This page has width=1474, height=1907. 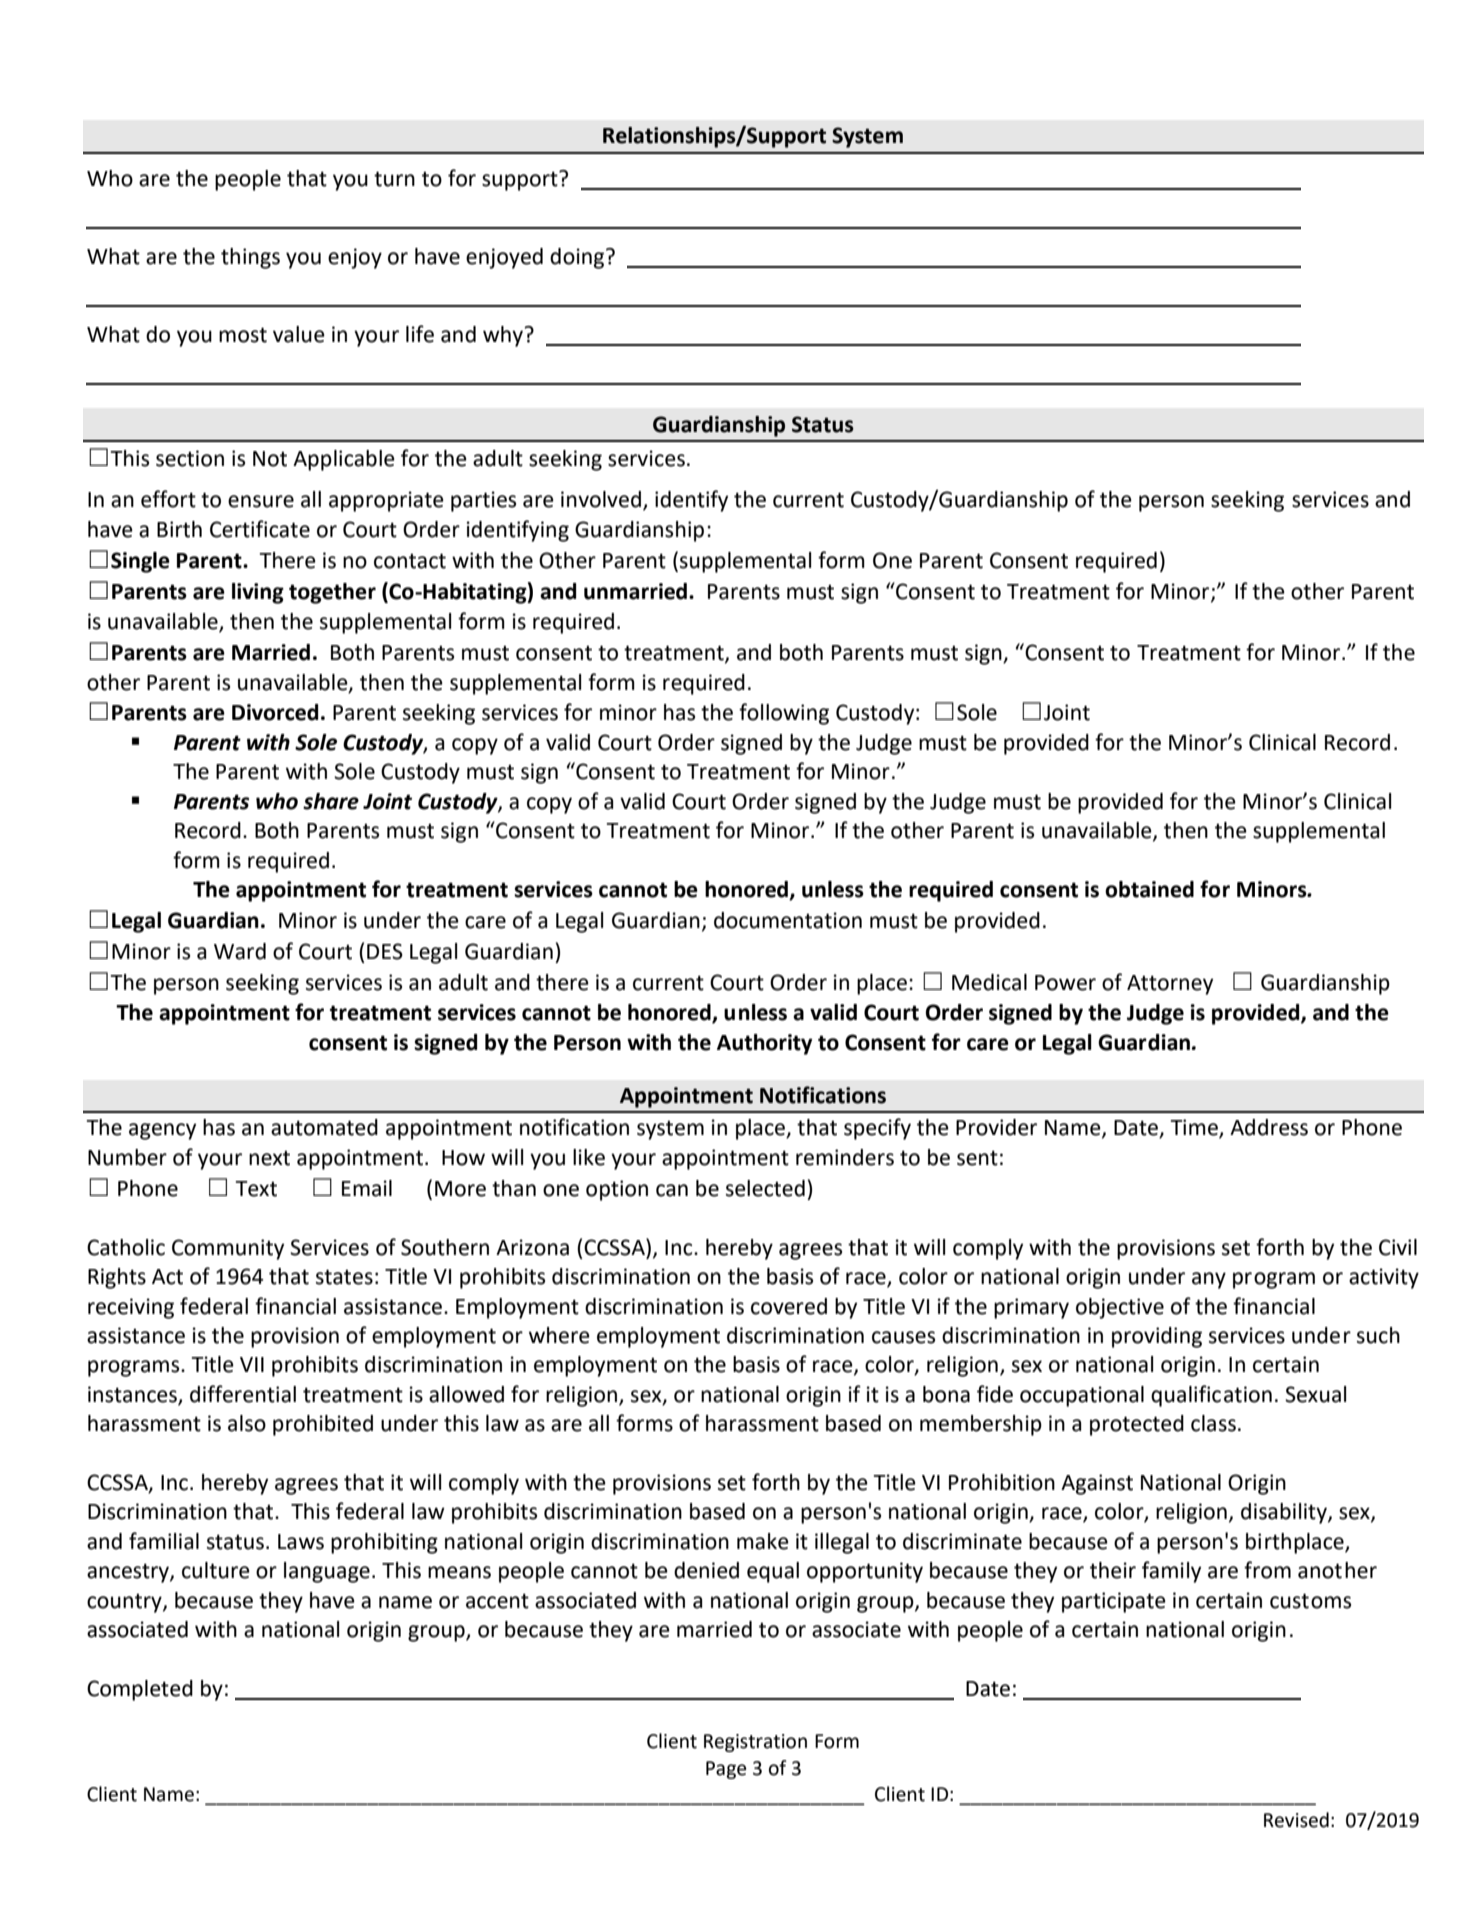 What do you see at coordinates (140, 1690) in the page?
I see `Completed` at bounding box center [140, 1690].
